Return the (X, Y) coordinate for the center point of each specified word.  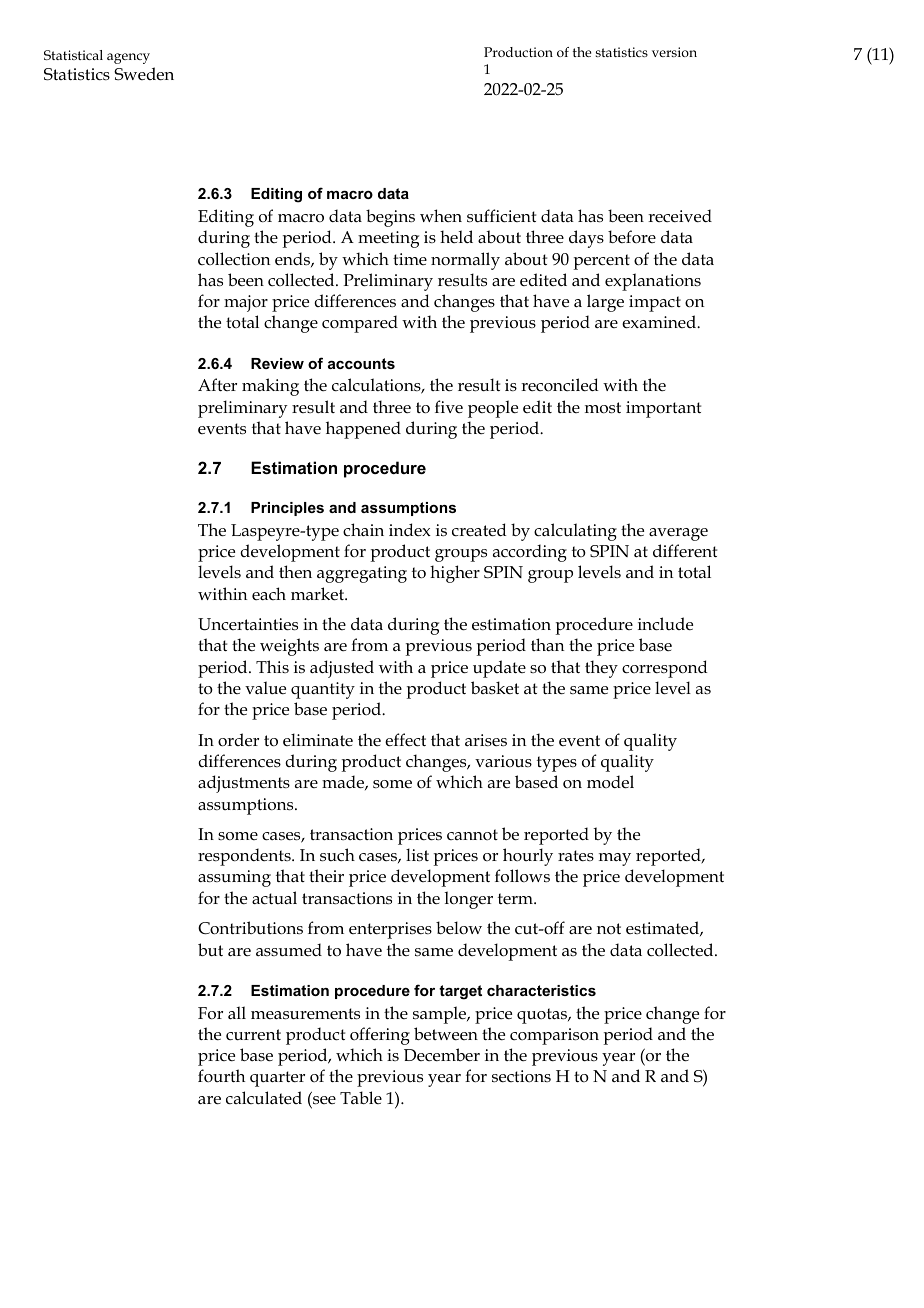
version (674, 52)
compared (360, 324)
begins (390, 218)
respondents (245, 857)
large (605, 303)
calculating (575, 532)
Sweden (144, 74)
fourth (221, 1075)
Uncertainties (248, 624)
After (217, 384)
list (417, 854)
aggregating (362, 574)
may (615, 859)
